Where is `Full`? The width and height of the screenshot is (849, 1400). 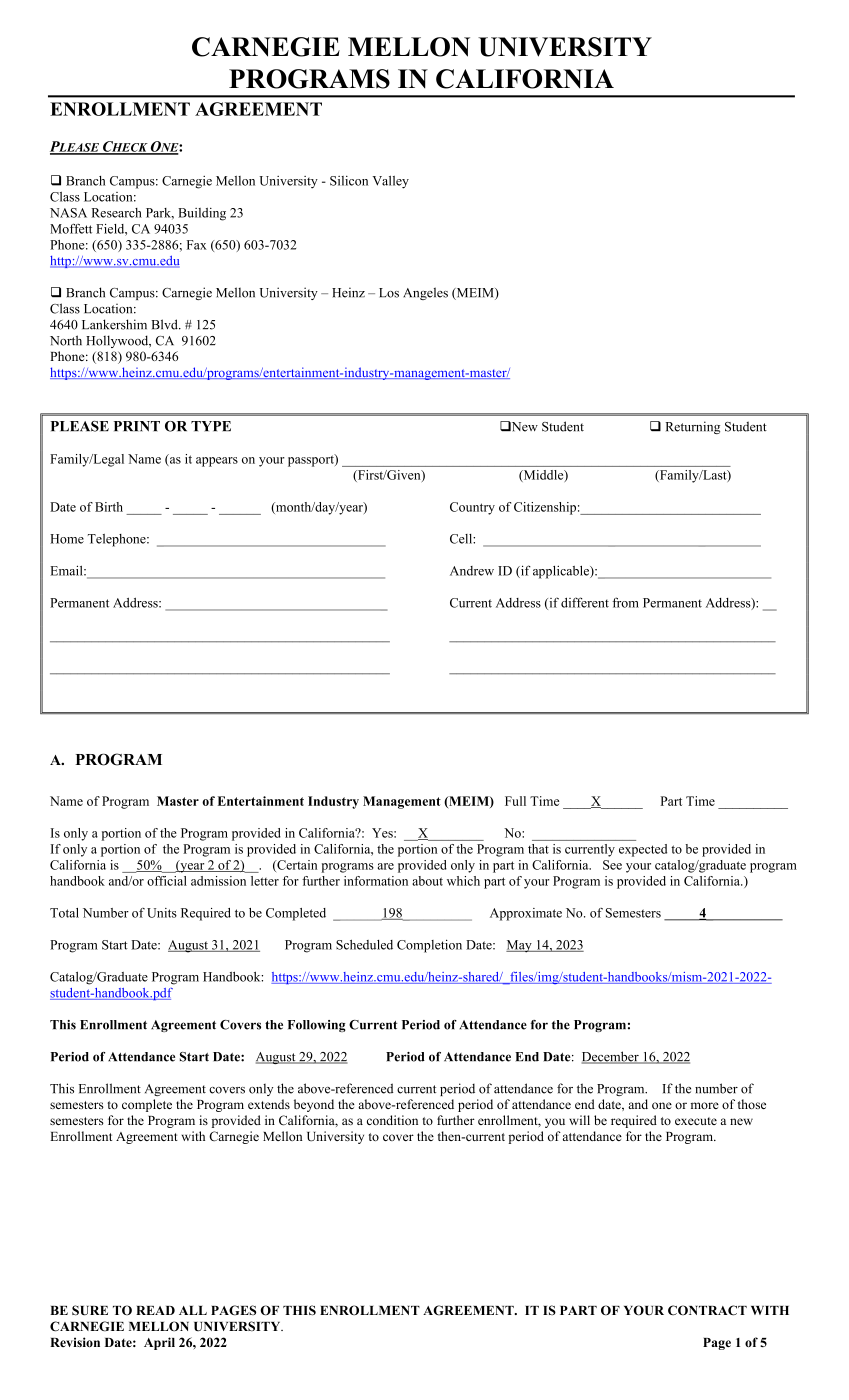
Full is located at coordinates (515, 801).
